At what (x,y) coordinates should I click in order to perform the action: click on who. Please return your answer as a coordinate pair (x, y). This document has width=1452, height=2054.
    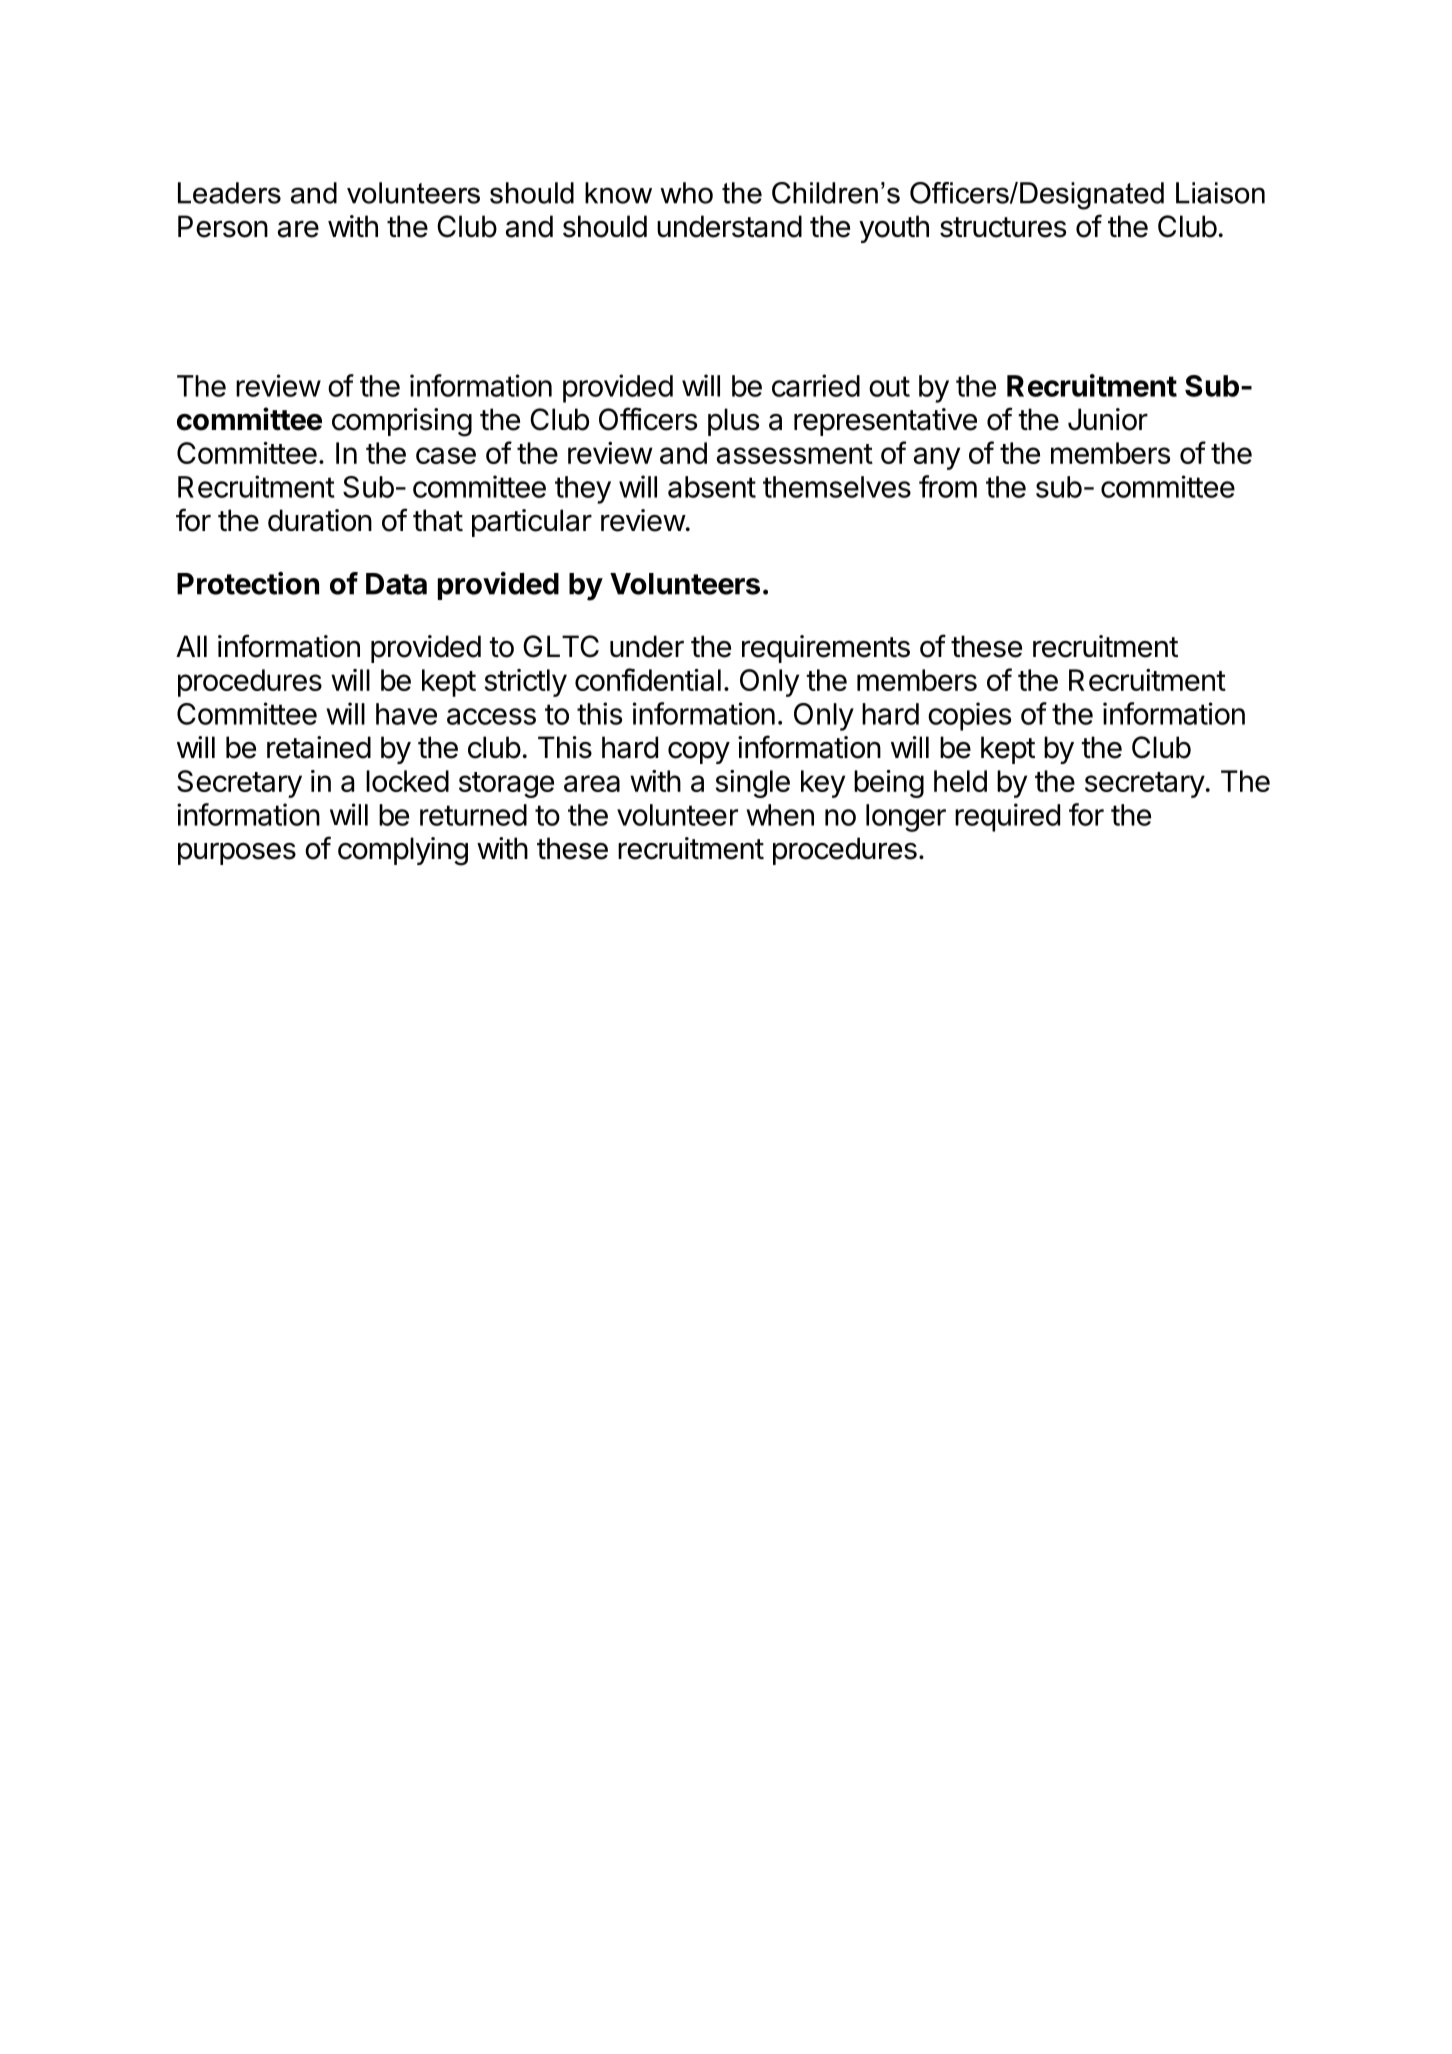
    Looking at the image, I should click on (686, 193).
